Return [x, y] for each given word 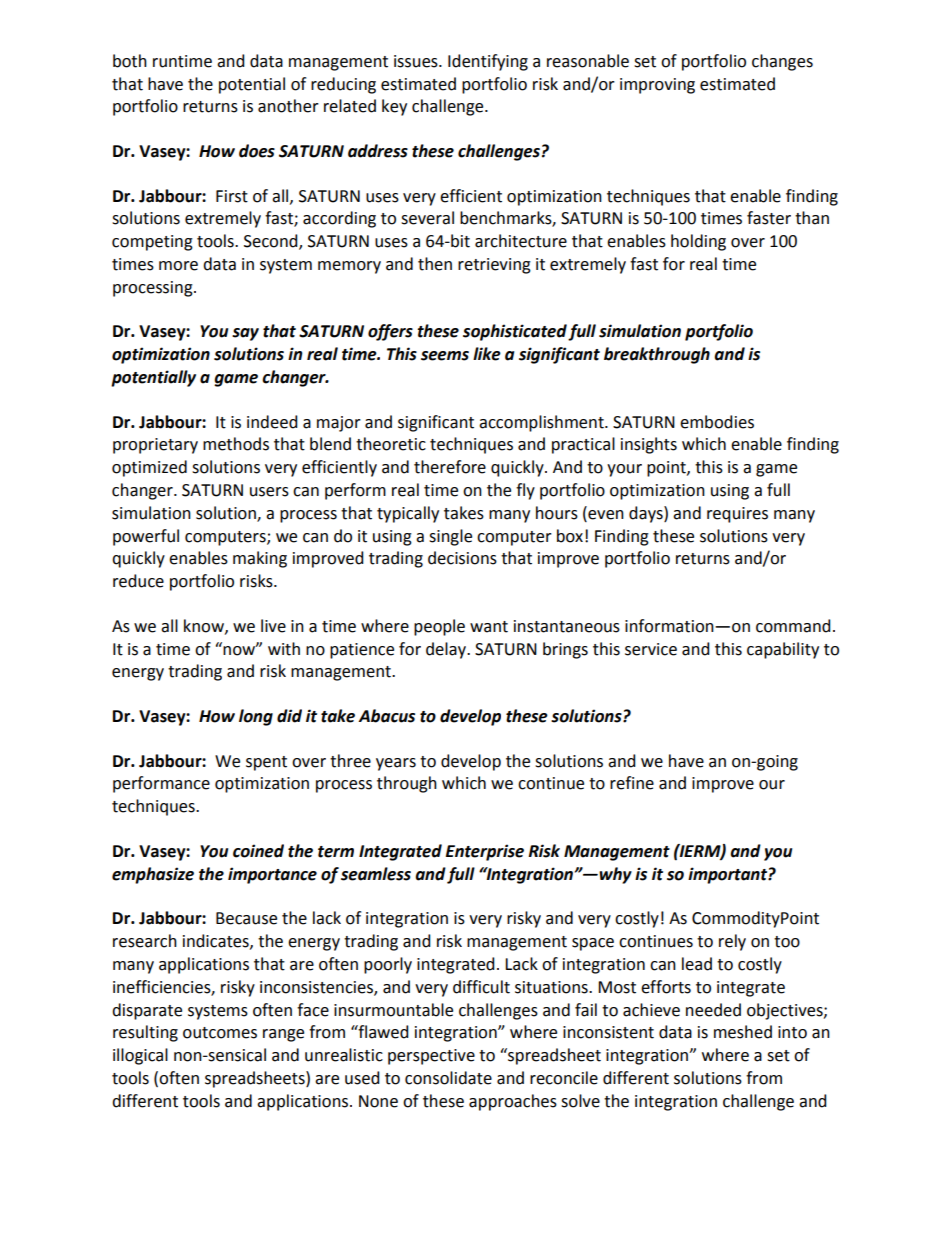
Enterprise [485, 852]
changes [782, 62]
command [793, 626]
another [288, 106]
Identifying [488, 62]
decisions [462, 558]
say [245, 334]
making [260, 559]
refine [632, 783]
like [487, 354]
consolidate [448, 1078]
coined [258, 851]
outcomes [220, 1033]
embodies [717, 422]
